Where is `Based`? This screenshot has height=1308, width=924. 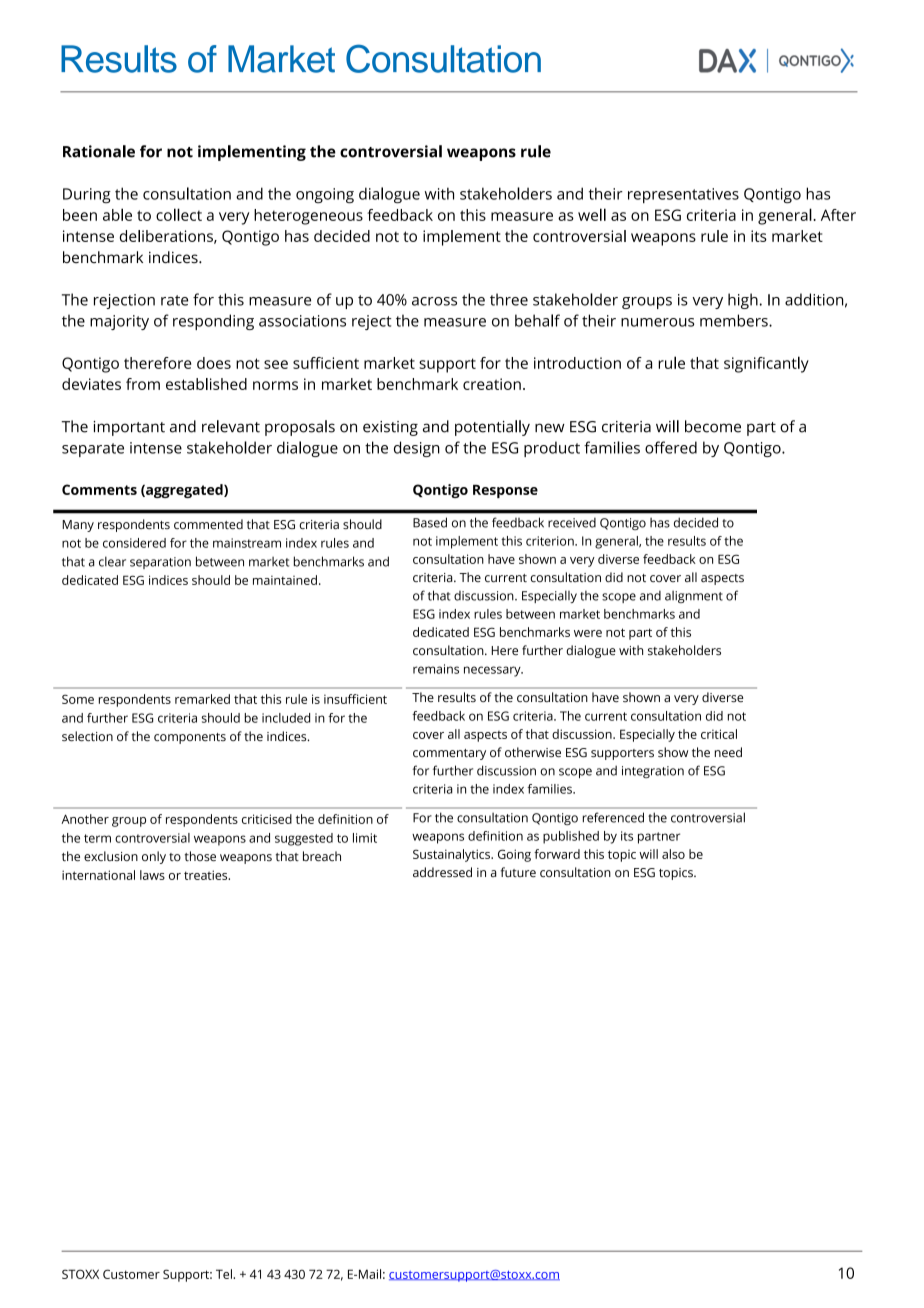
Based is located at coordinates (430, 522).
